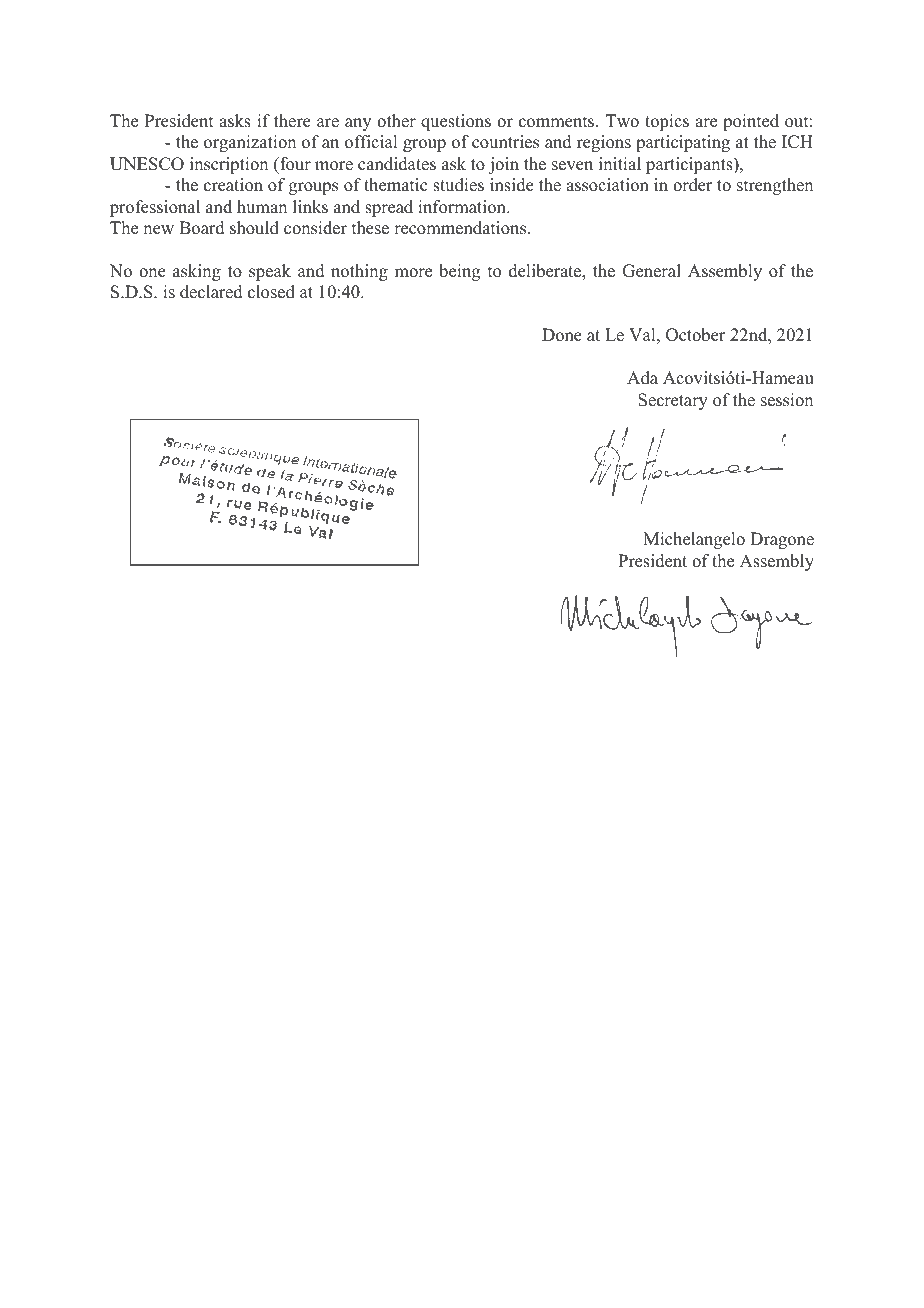 This document has width=924, height=1308. Describe the element at coordinates (651, 271) in the document. I see `General` at that location.
